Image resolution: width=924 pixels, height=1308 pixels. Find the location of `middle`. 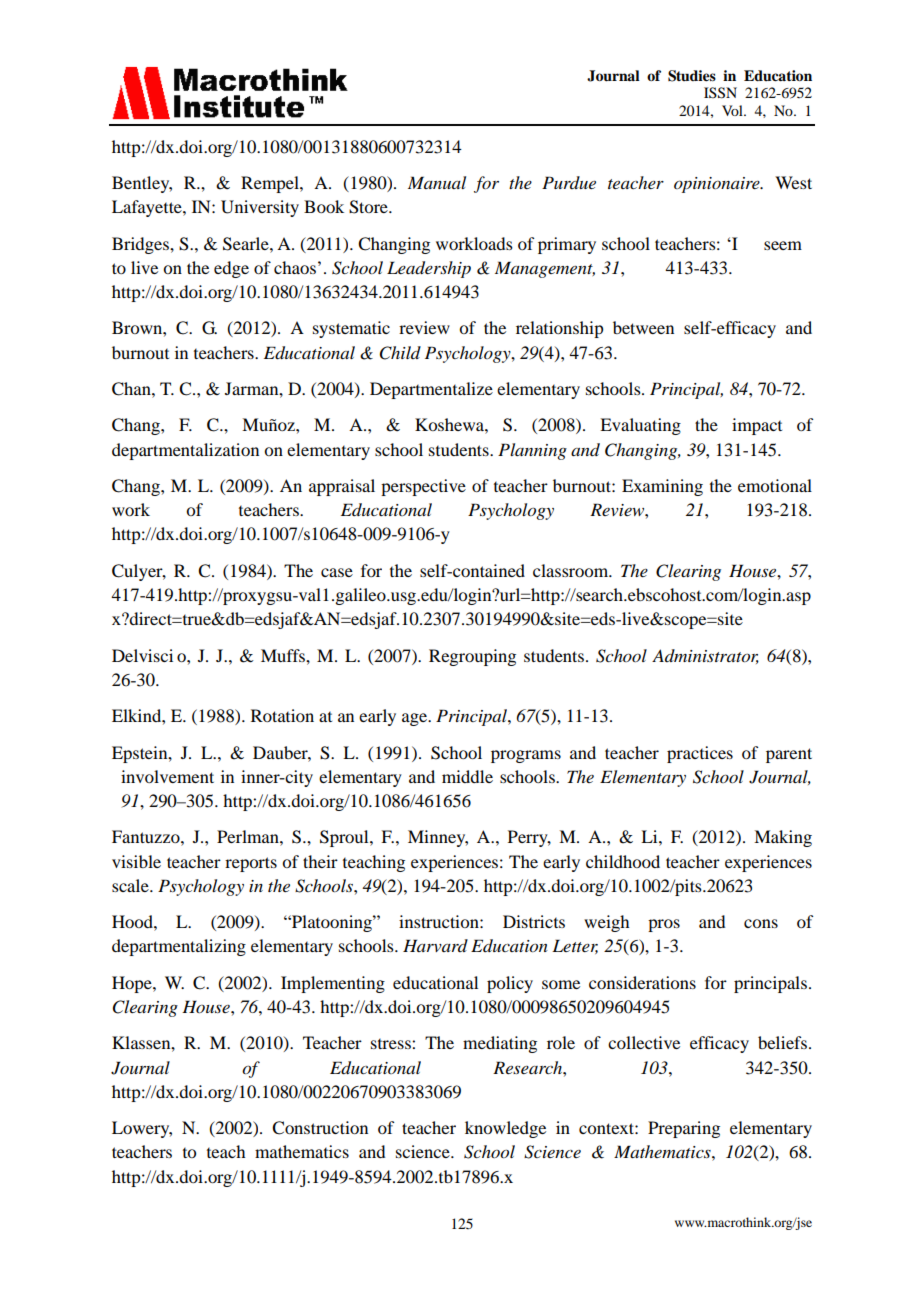

middle is located at coordinates (467, 776).
